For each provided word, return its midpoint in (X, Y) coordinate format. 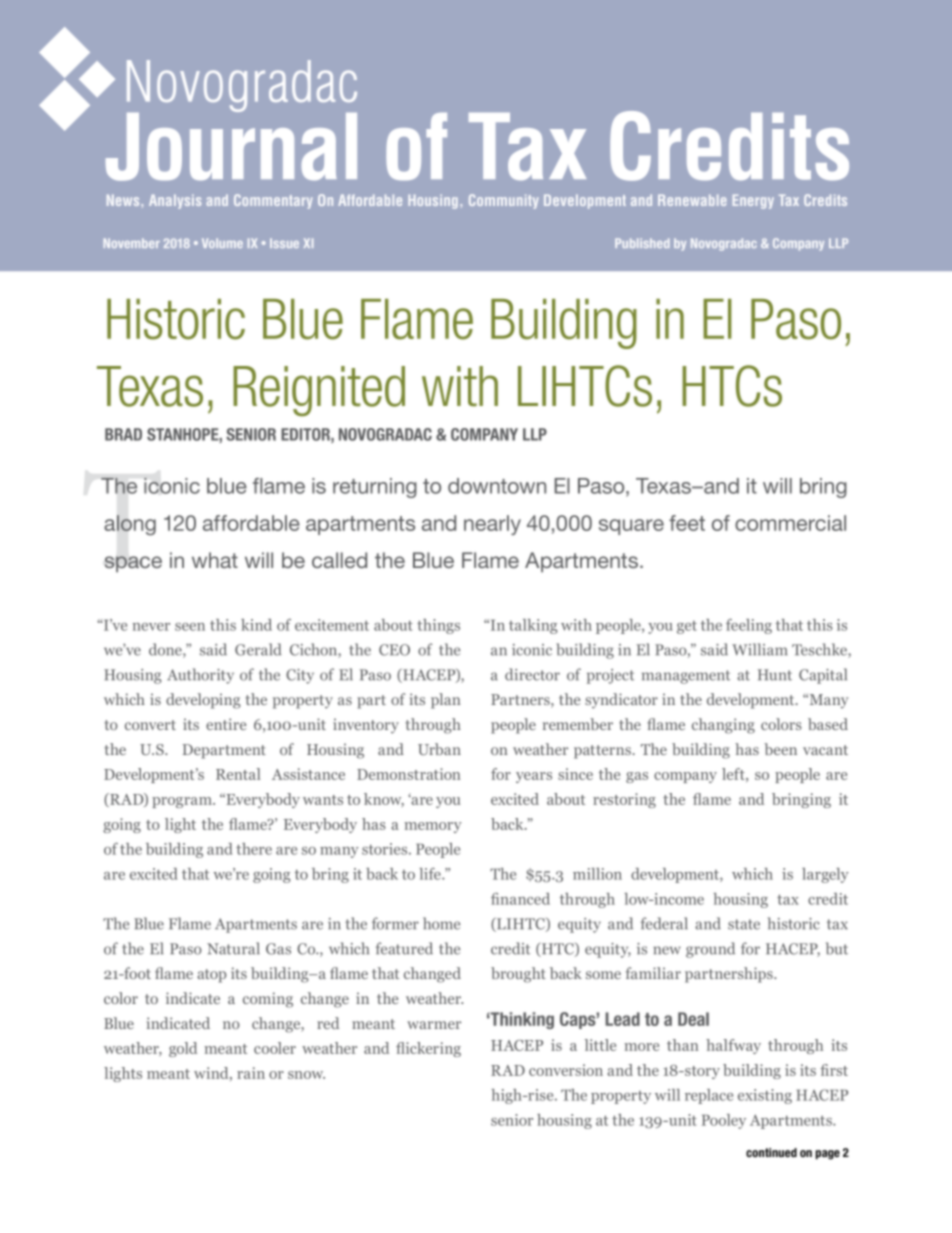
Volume (222, 243)
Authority (200, 676)
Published (642, 243)
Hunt (775, 675)
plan (446, 701)
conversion (566, 1070)
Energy (753, 201)
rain (251, 1073)
